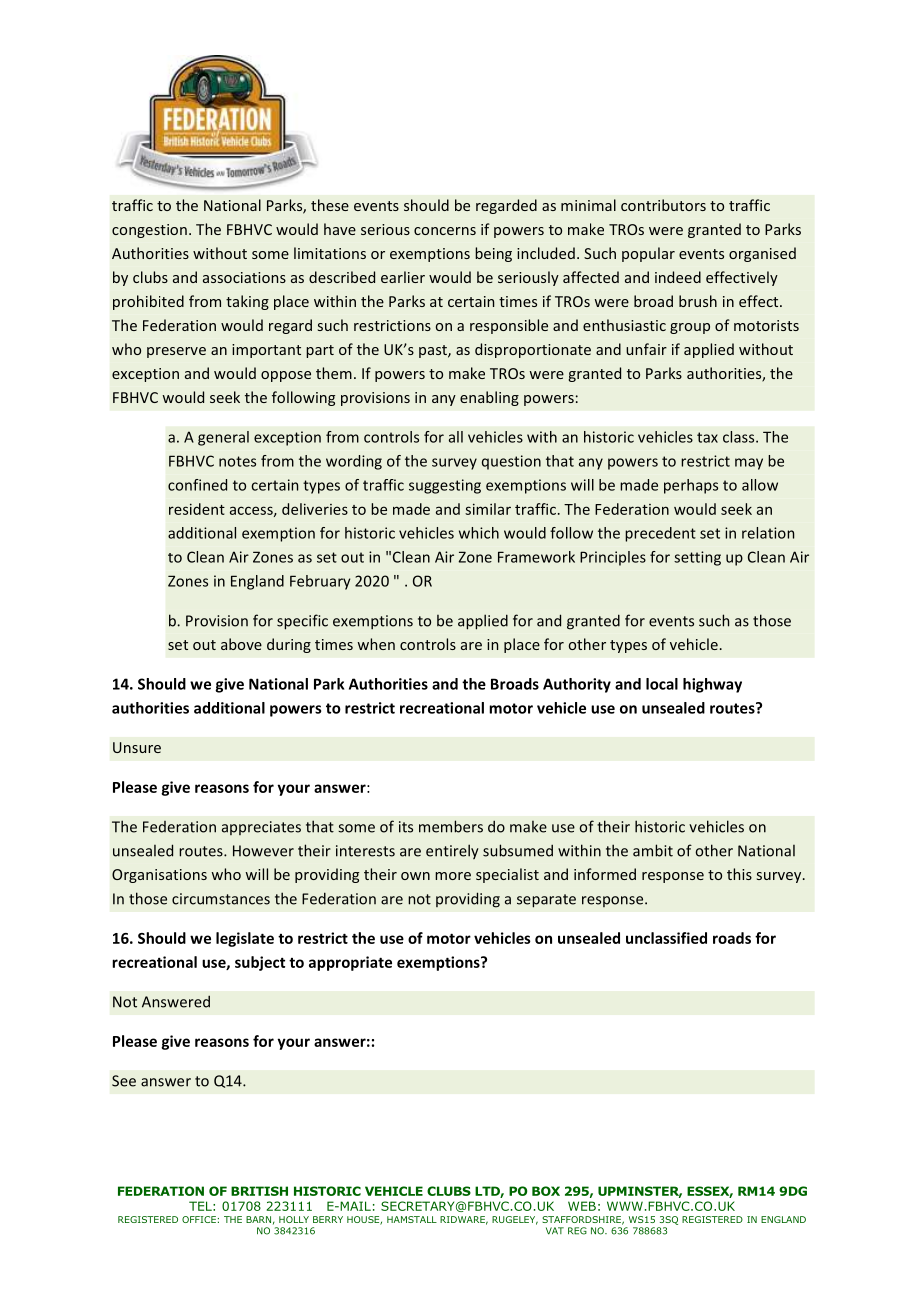 This screenshot has height=1308, width=924. What do you see at coordinates (350, 963) in the screenshot?
I see `appropriate` at bounding box center [350, 963].
